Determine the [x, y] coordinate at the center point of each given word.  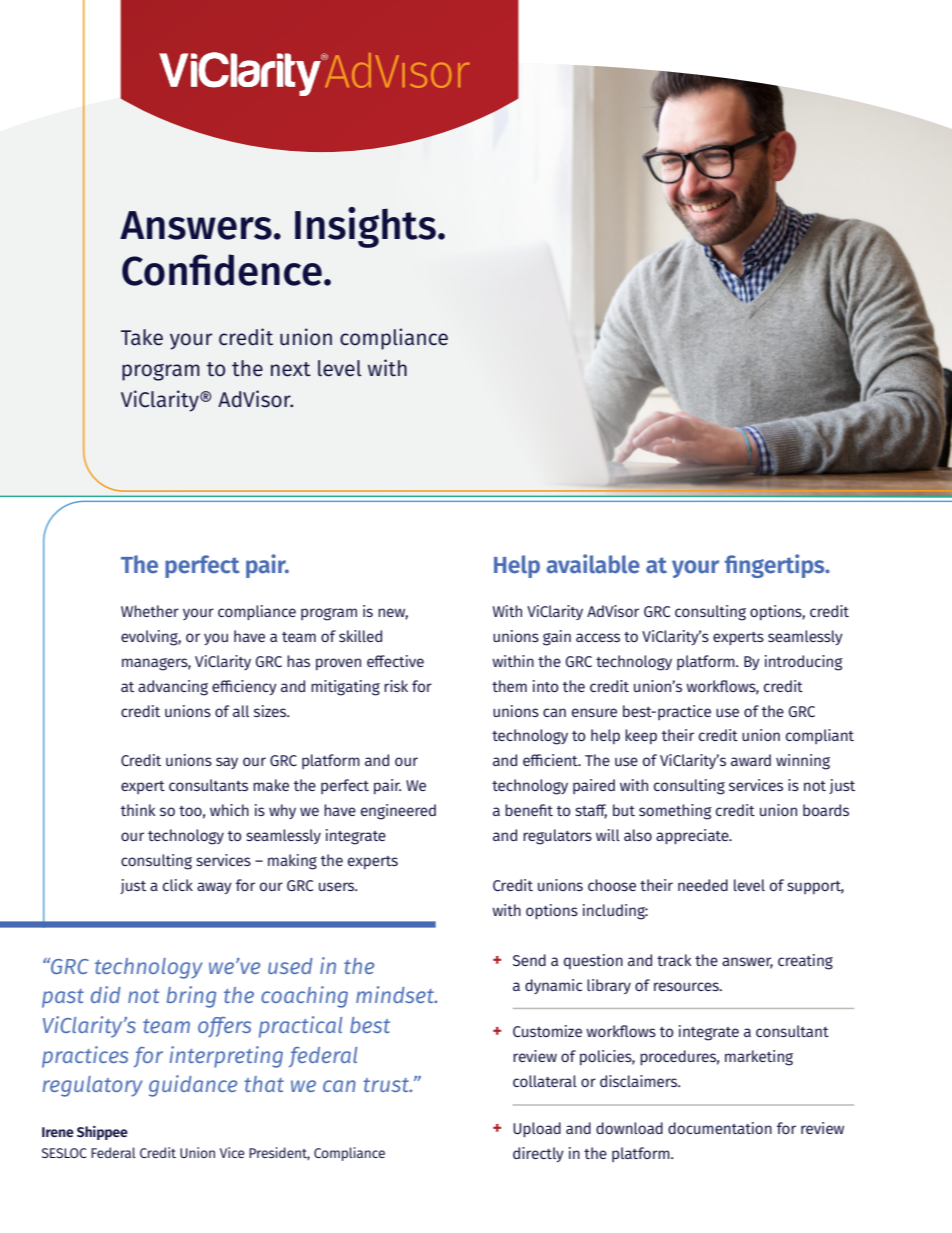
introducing [804, 663]
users [338, 886]
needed [703, 885]
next [291, 369]
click [178, 885]
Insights [365, 227]
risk [396, 686]
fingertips [776, 566]
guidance [193, 1086]
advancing [173, 688]
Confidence [222, 270]
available [593, 564]
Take [142, 337]
